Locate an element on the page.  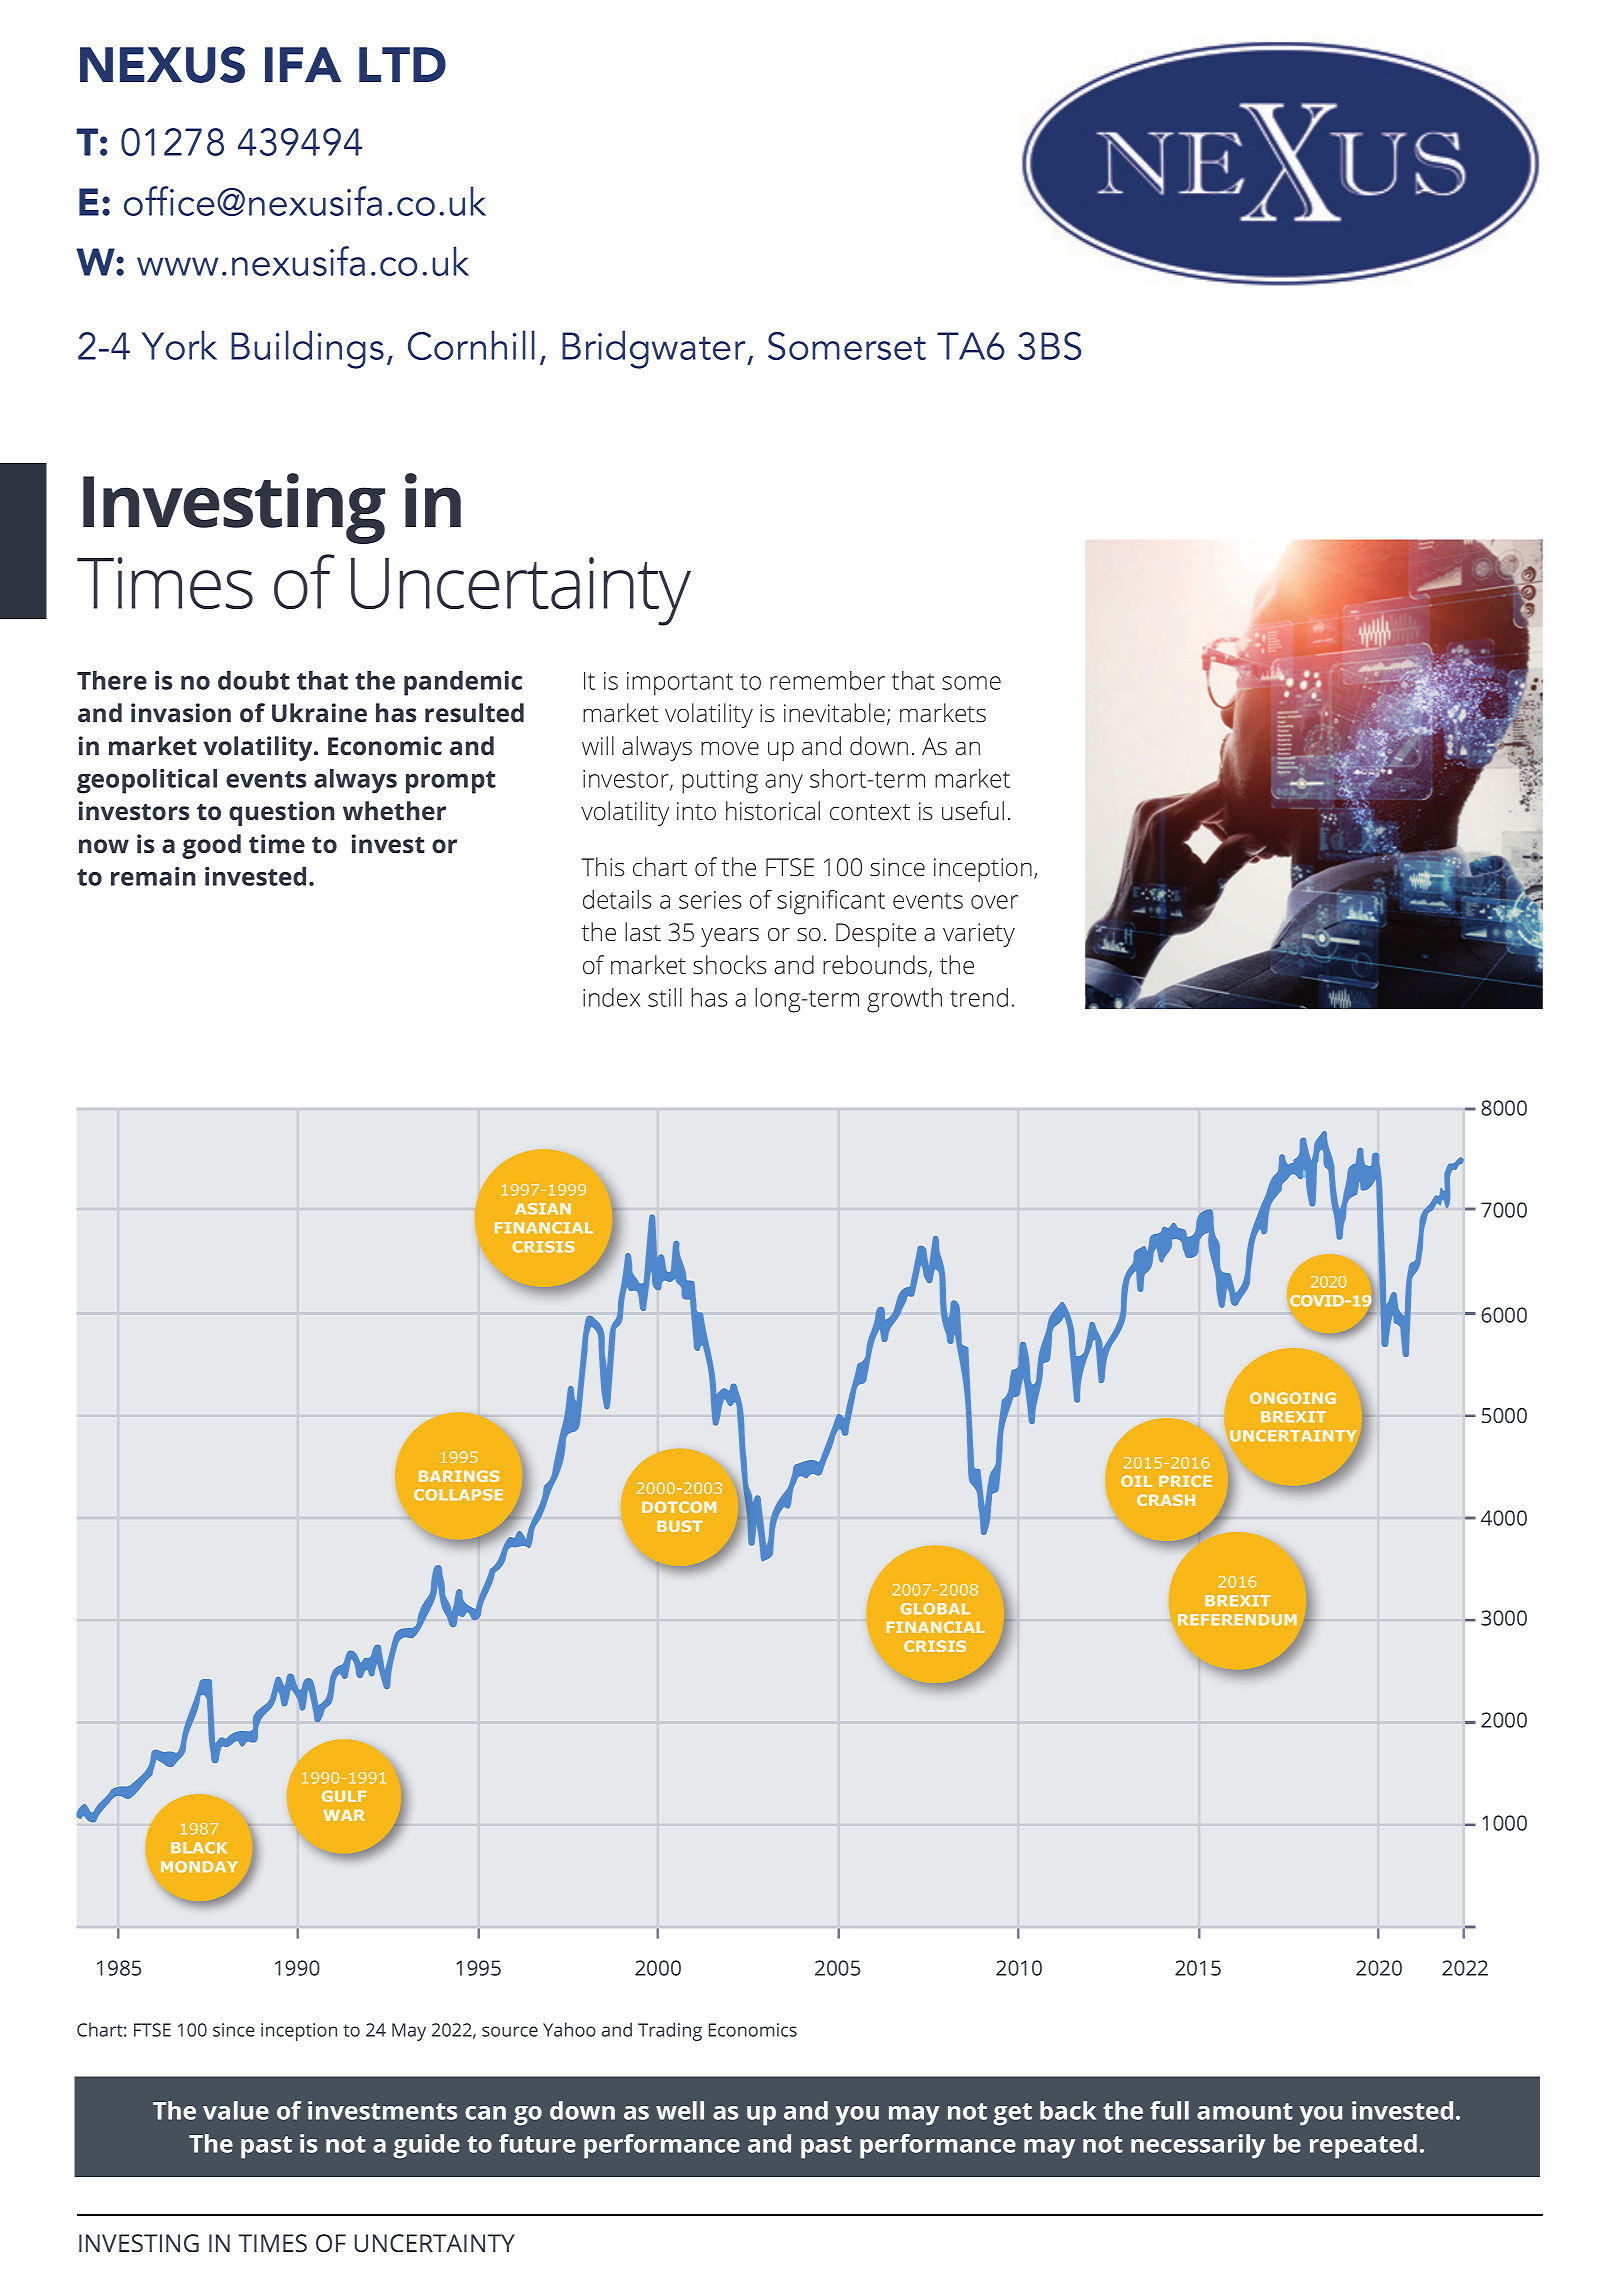
LTD is located at coordinates (402, 64).
